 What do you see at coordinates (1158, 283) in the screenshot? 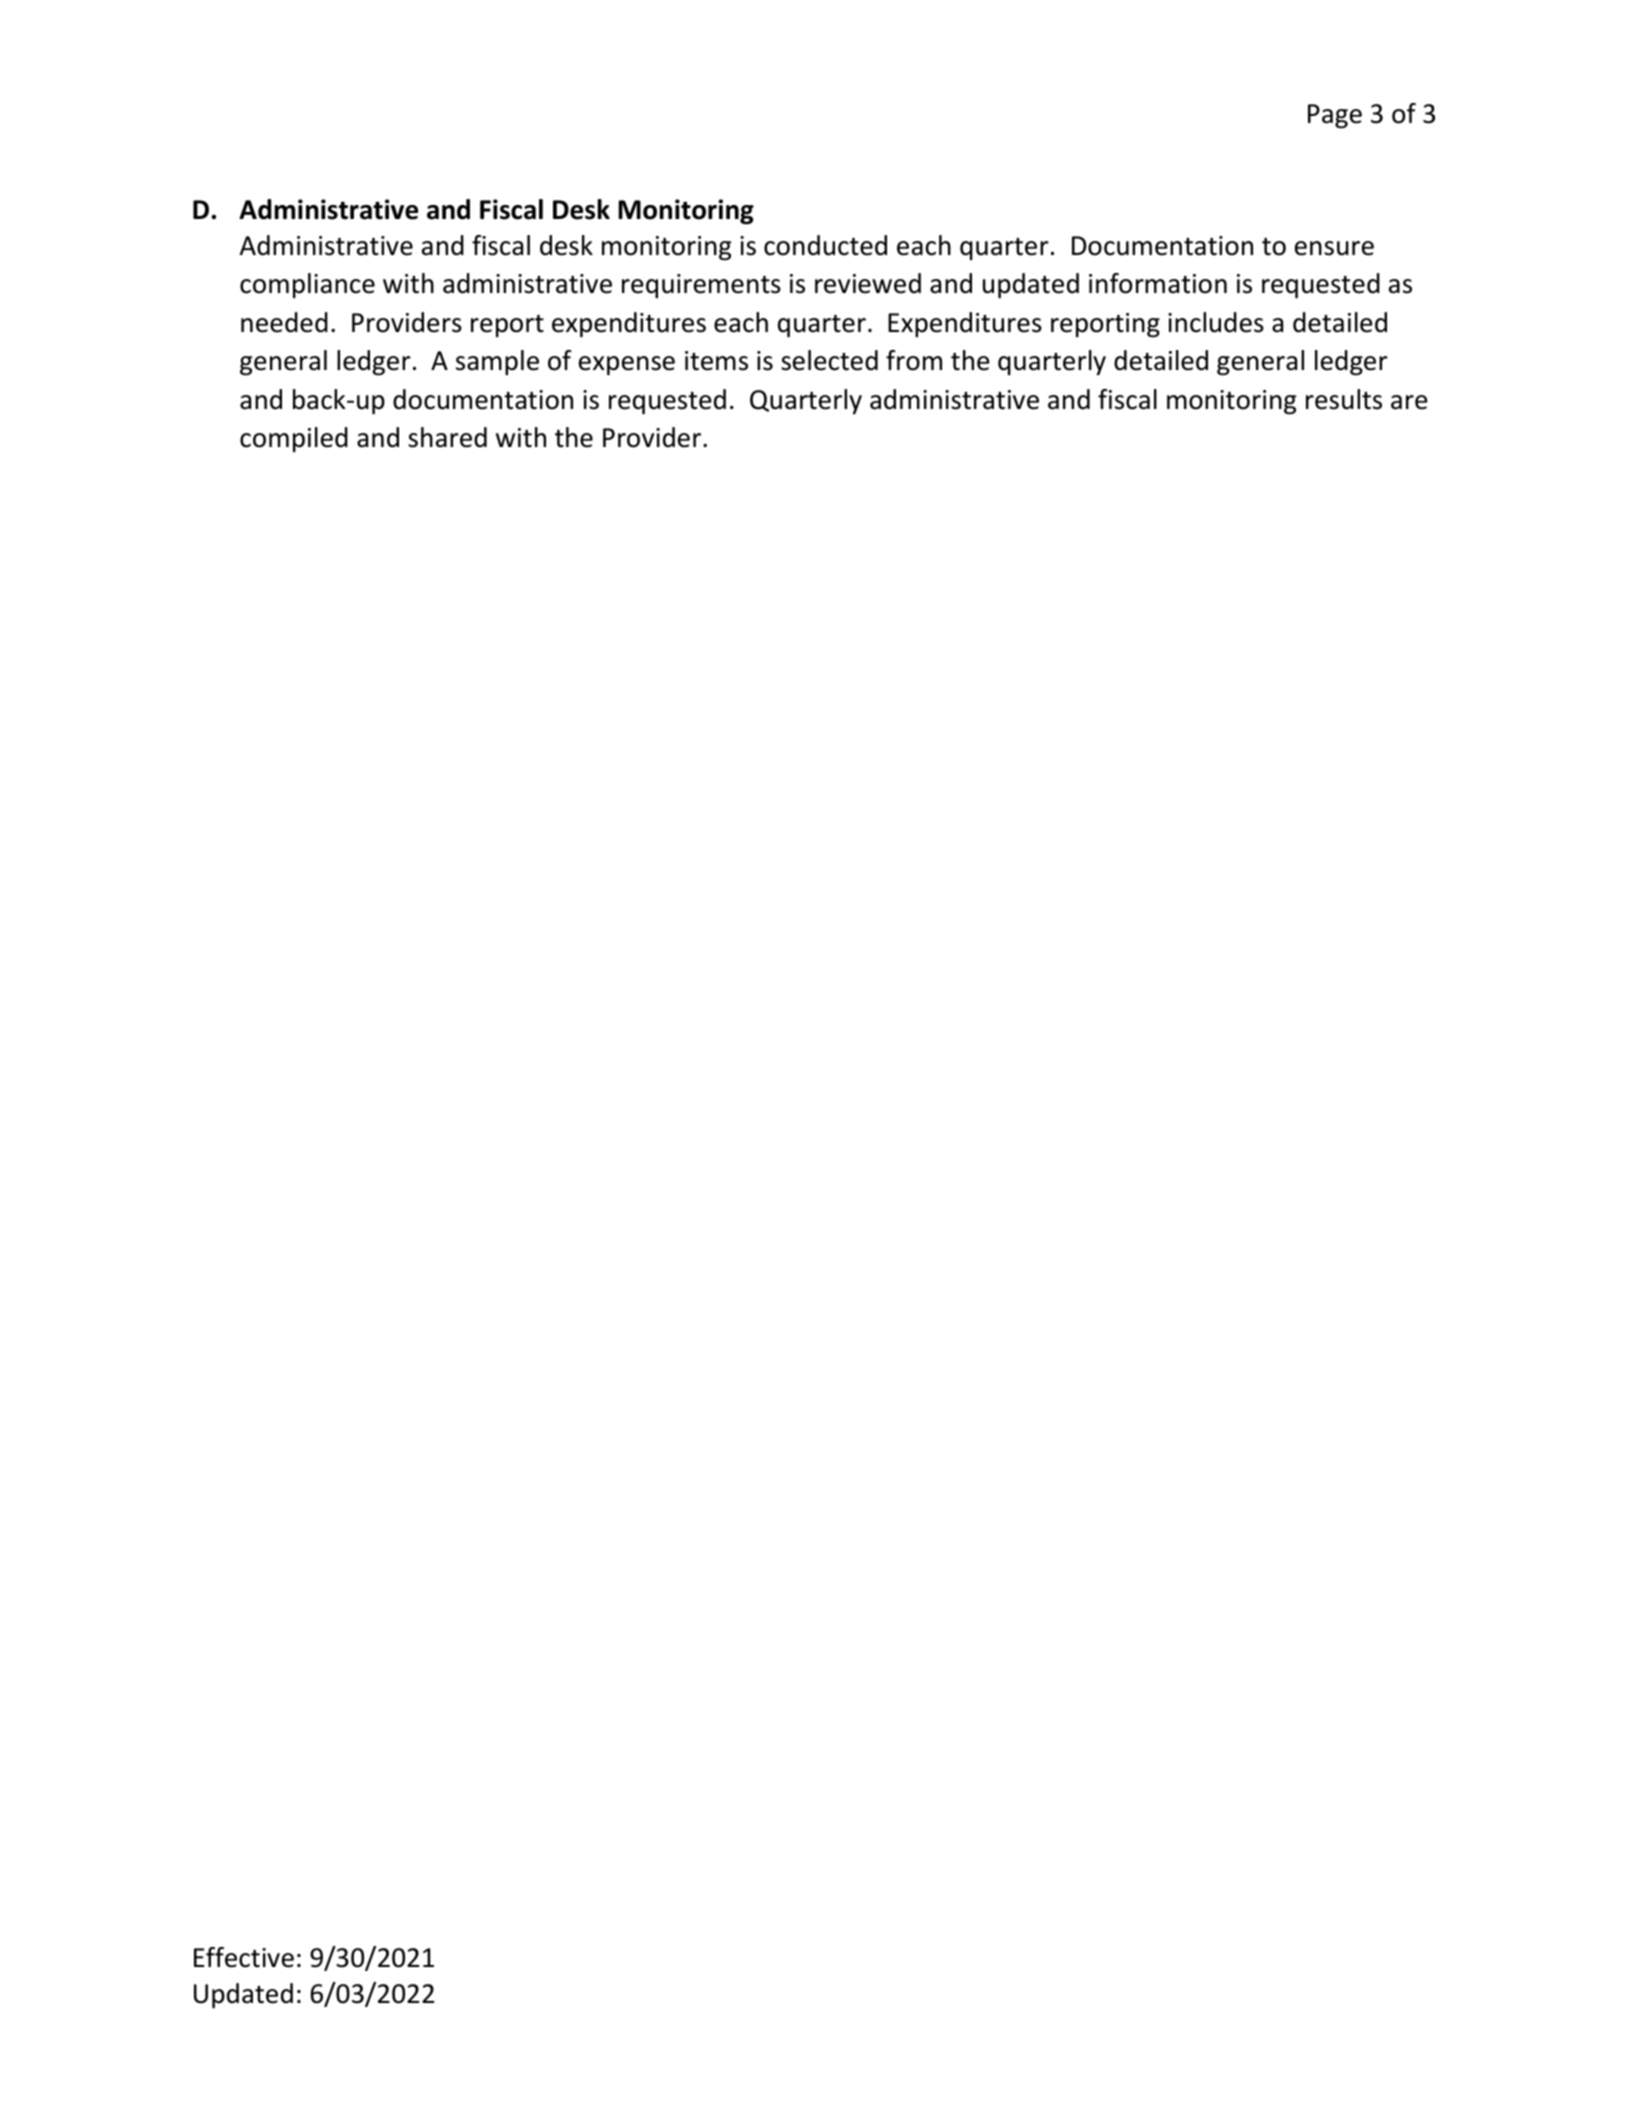
I see `information` at bounding box center [1158, 283].
